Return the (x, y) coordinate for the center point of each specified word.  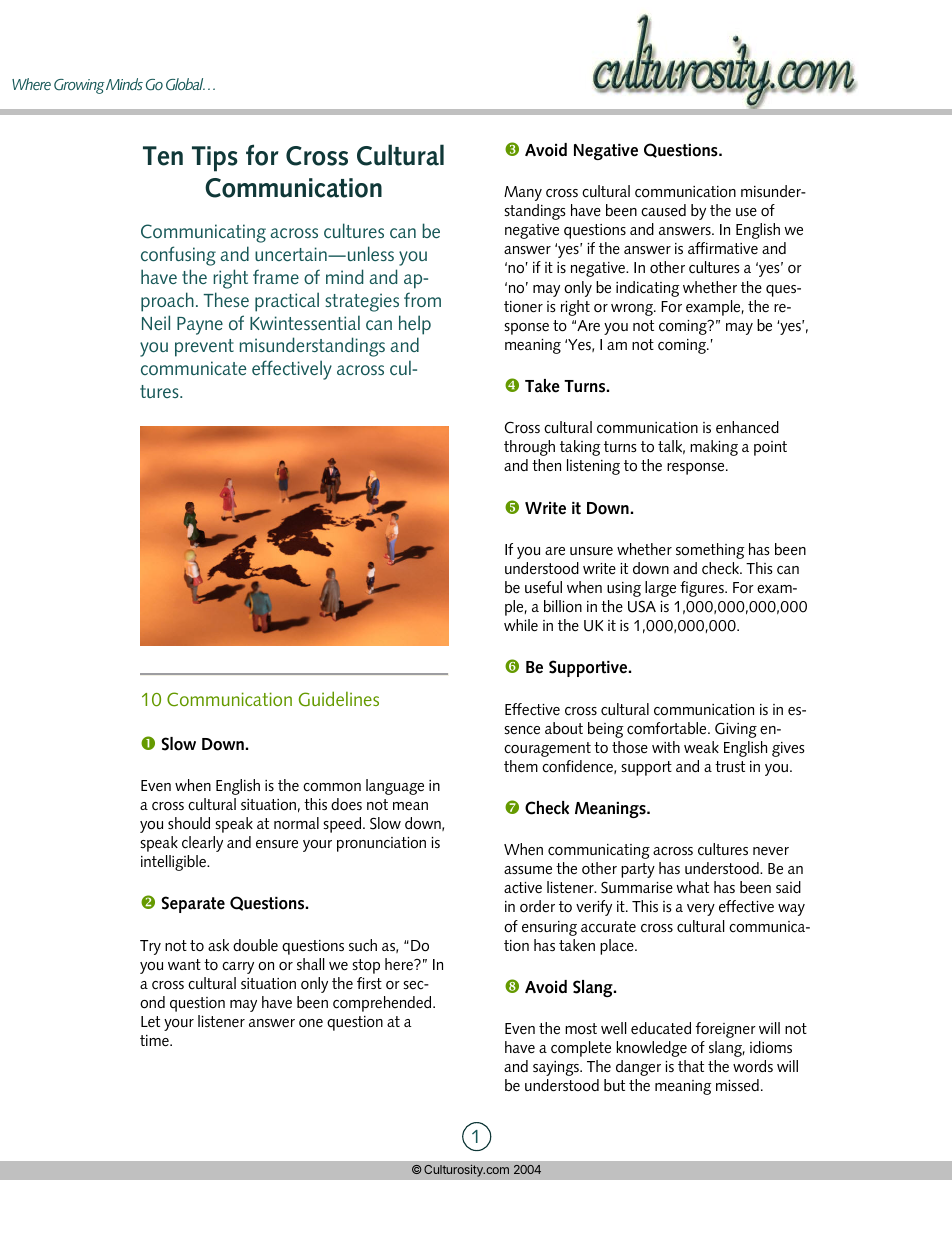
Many (523, 193)
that (691, 1066)
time (155, 1041)
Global (185, 84)
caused (663, 210)
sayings (557, 1068)
